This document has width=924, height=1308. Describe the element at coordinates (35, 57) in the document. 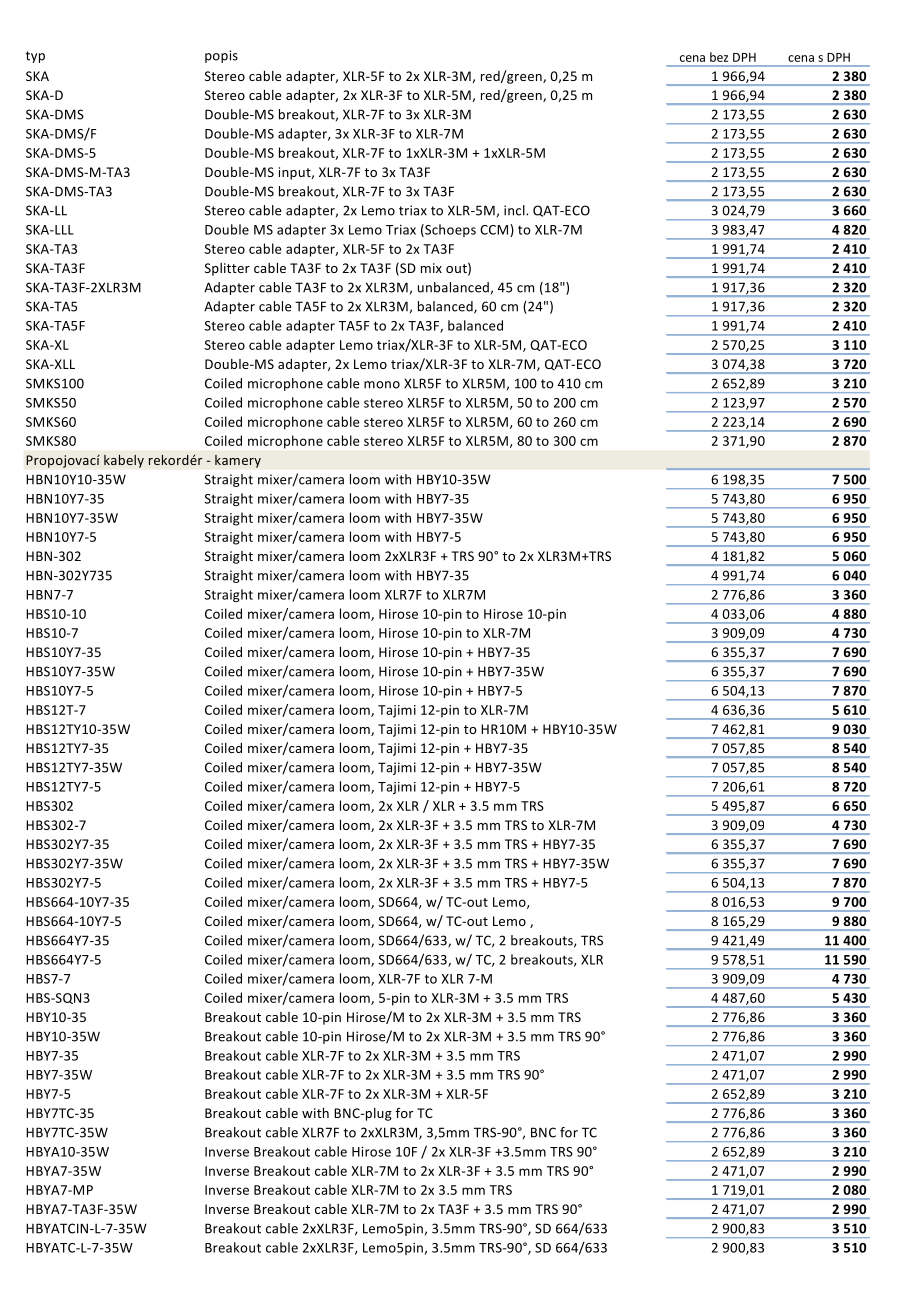

I see `typ` at that location.
